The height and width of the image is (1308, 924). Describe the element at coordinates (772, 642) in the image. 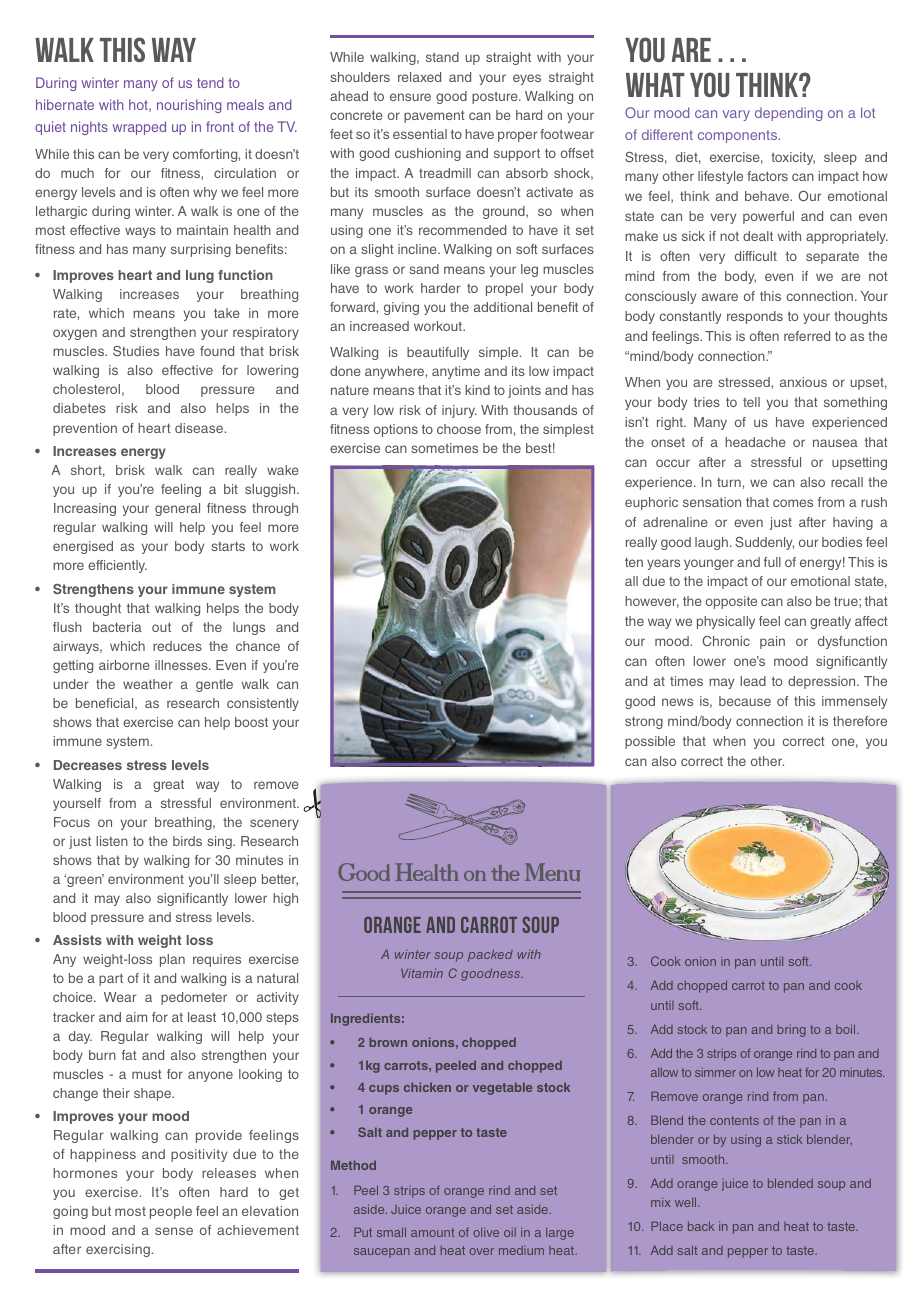

I see `pain` at that location.
